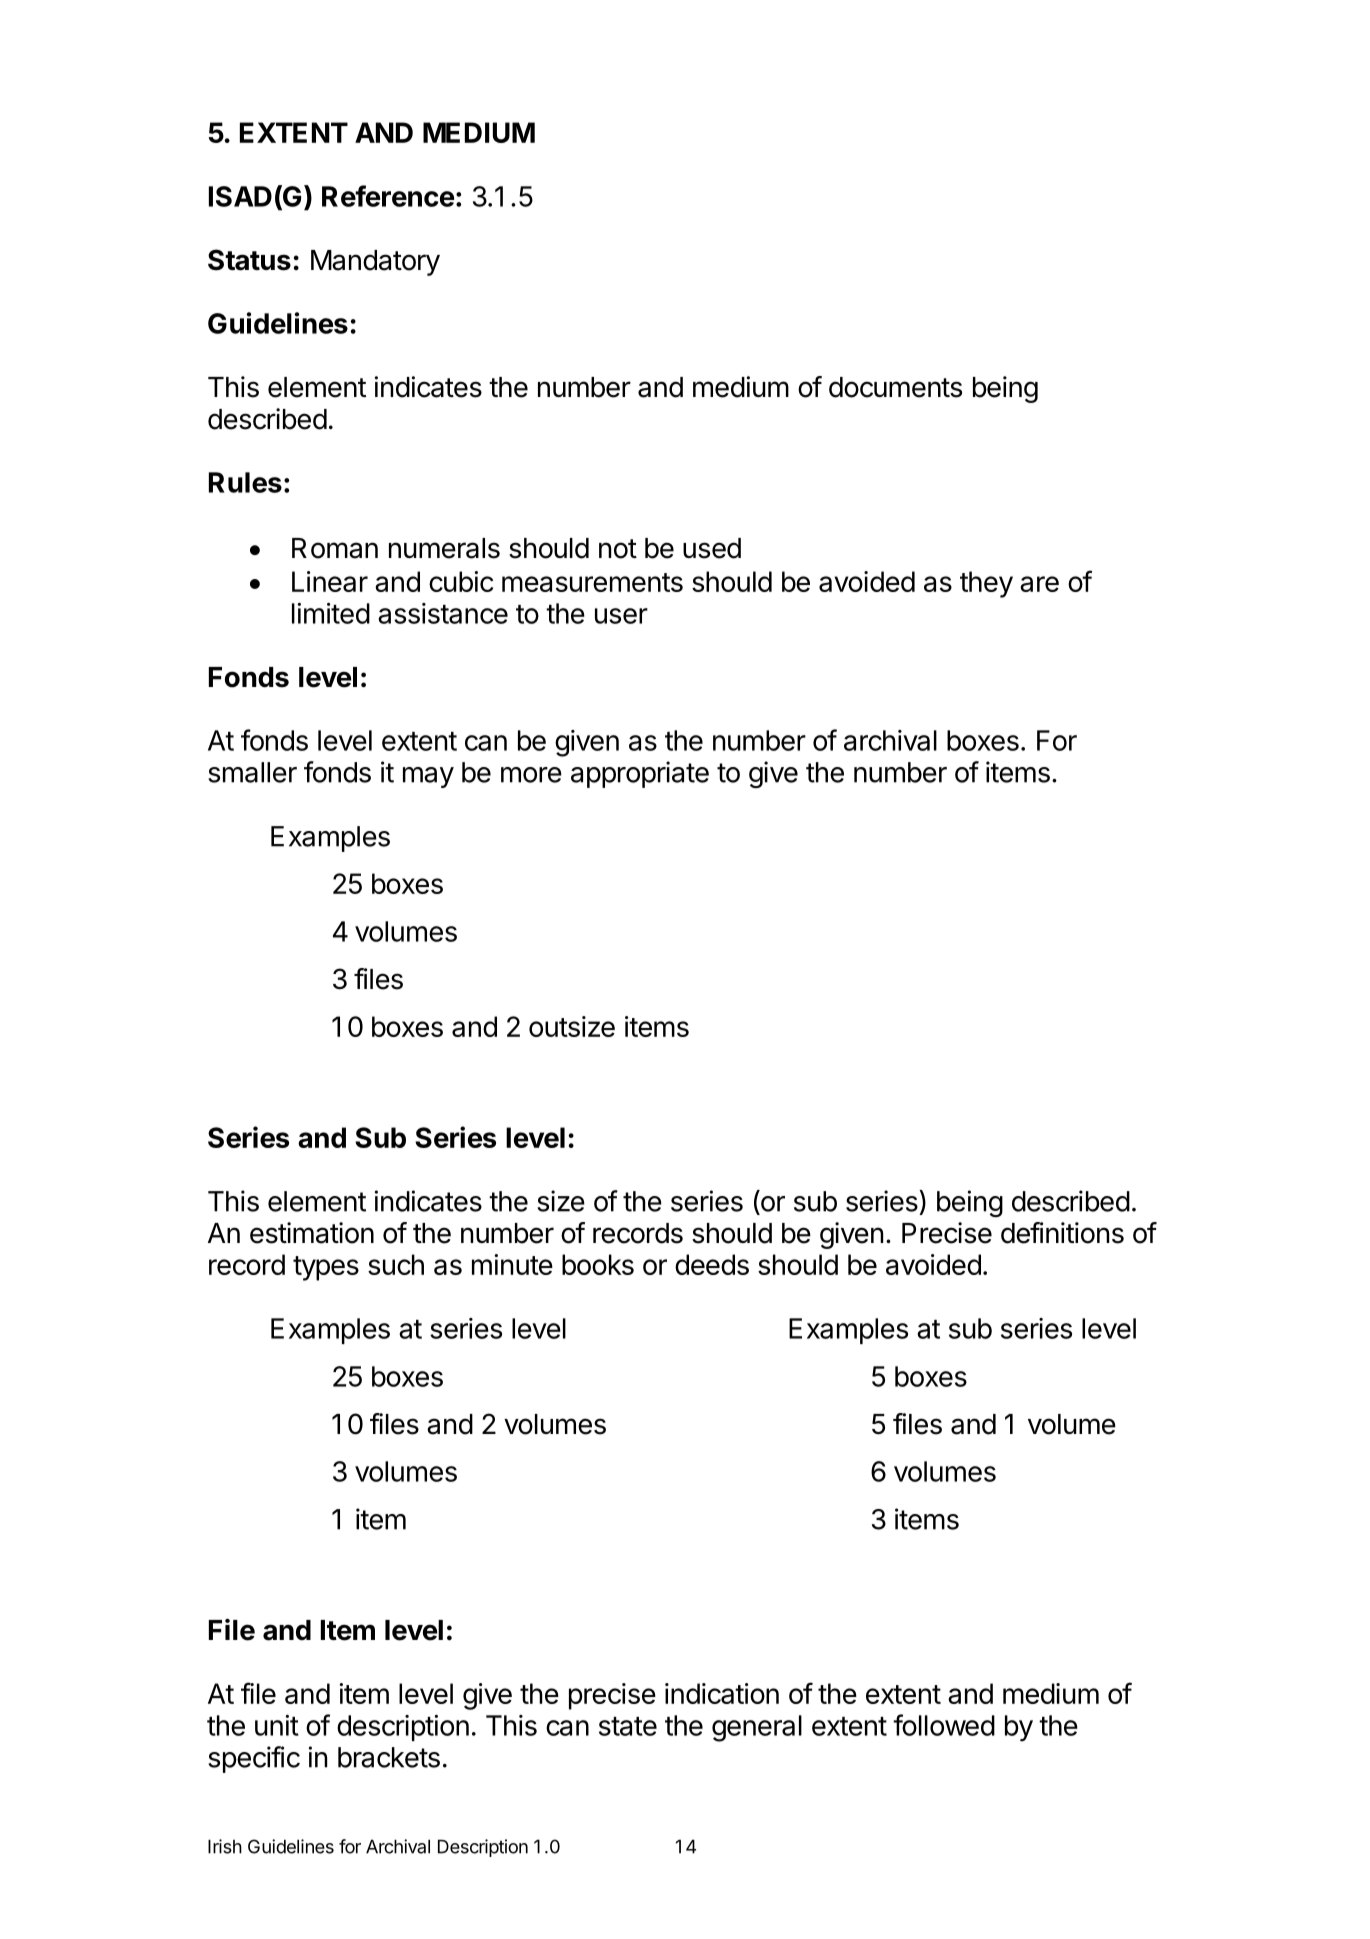 This document has height=1939, width=1370. Describe the element at coordinates (640, 774) in the document. I see `appropriate` at that location.
